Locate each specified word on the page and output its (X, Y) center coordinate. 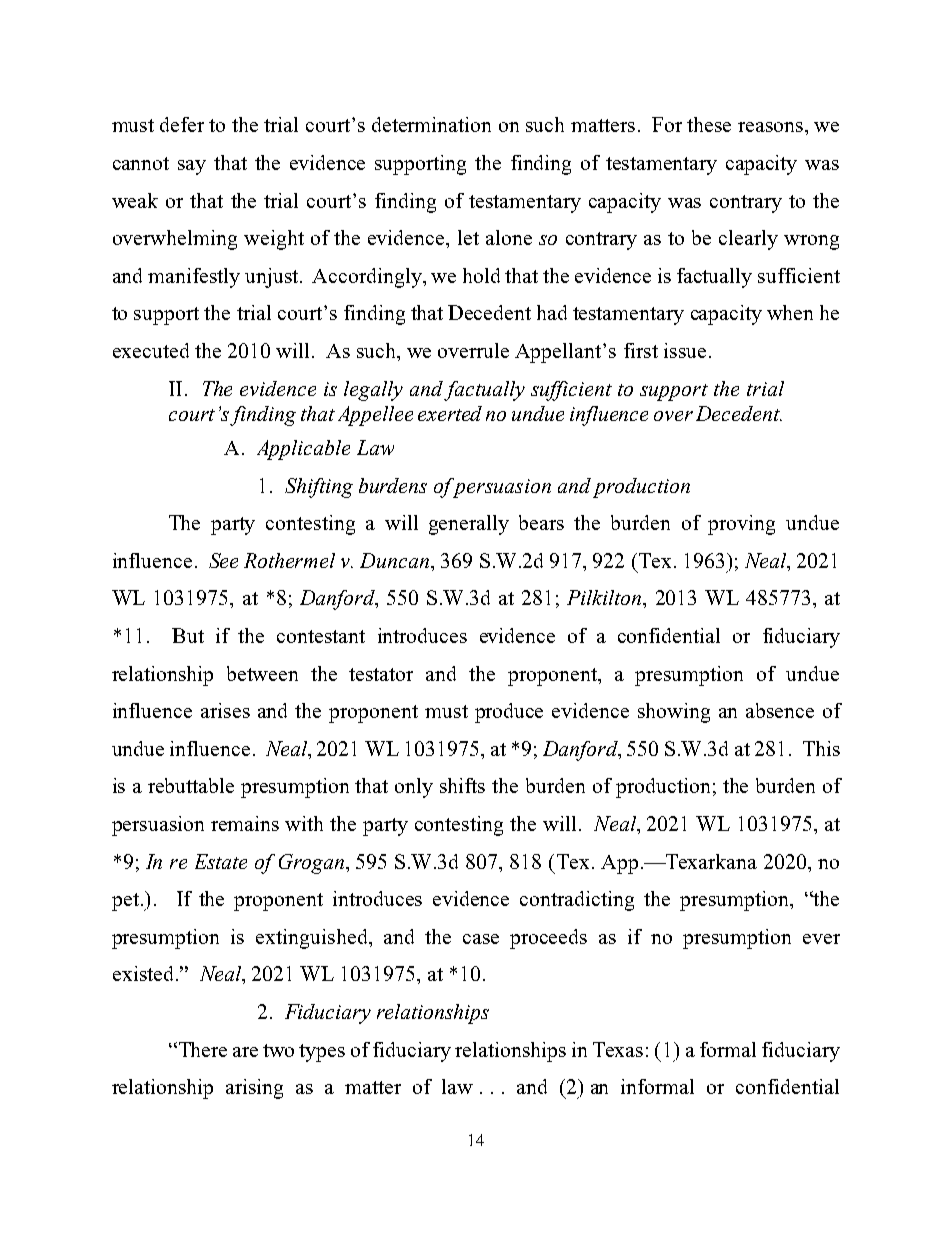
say (192, 167)
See (223, 560)
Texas (618, 1049)
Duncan (396, 560)
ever (821, 939)
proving (741, 525)
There (201, 1049)
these (709, 124)
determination (431, 124)
